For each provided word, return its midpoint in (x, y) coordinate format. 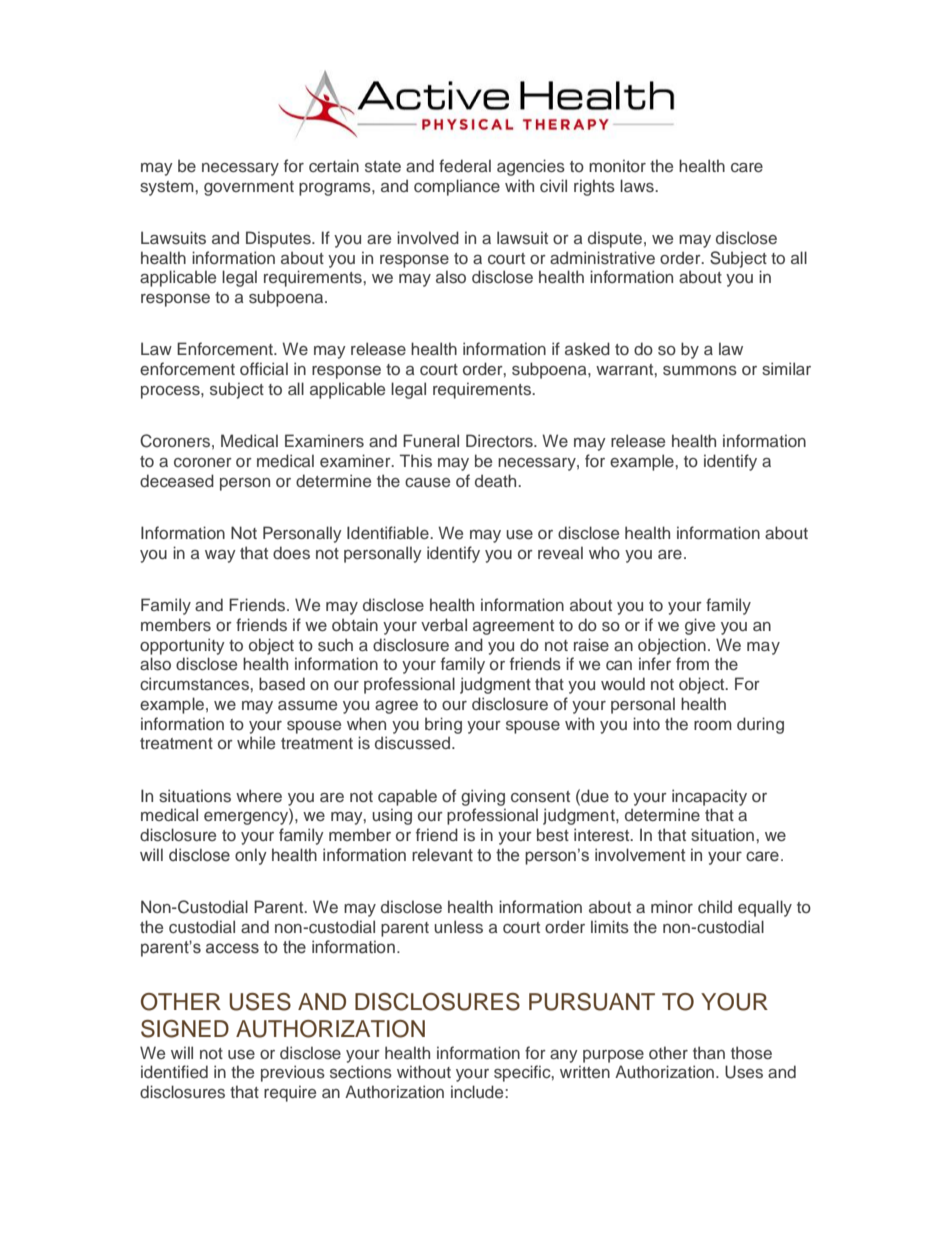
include (478, 1091)
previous (293, 1073)
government (249, 188)
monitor (617, 165)
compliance (457, 187)
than (709, 1052)
